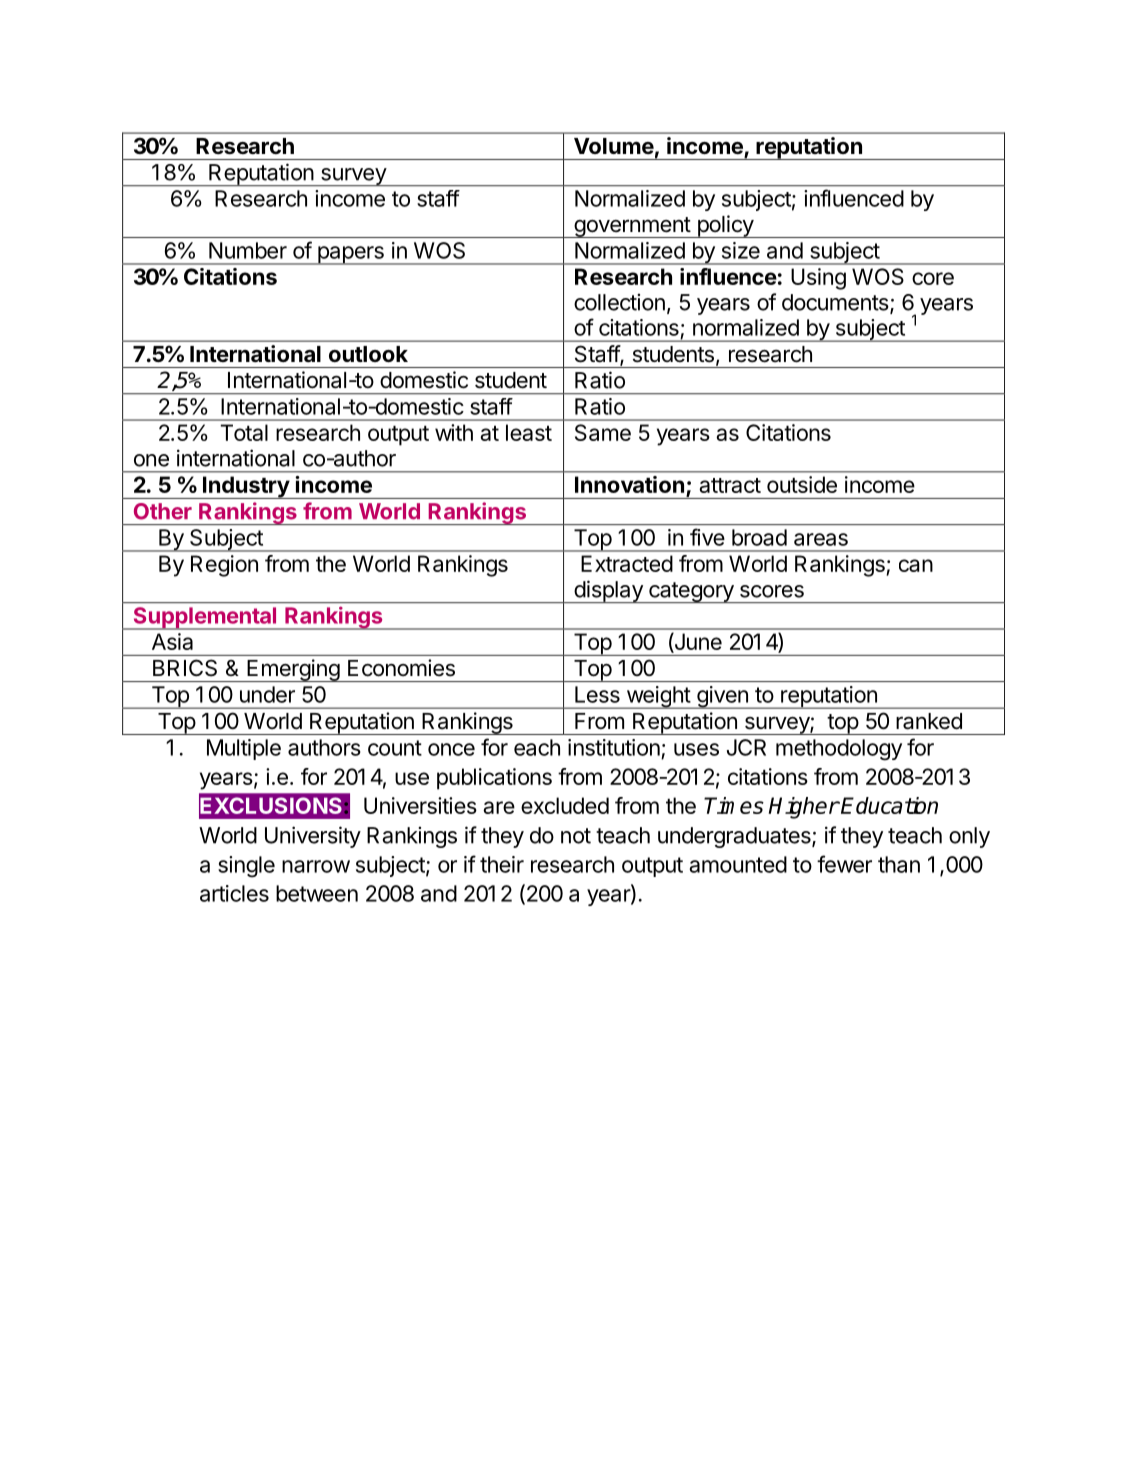 This image has width=1127, height=1459. Describe the element at coordinates (821, 539) in the image. I see `areas` at that location.
